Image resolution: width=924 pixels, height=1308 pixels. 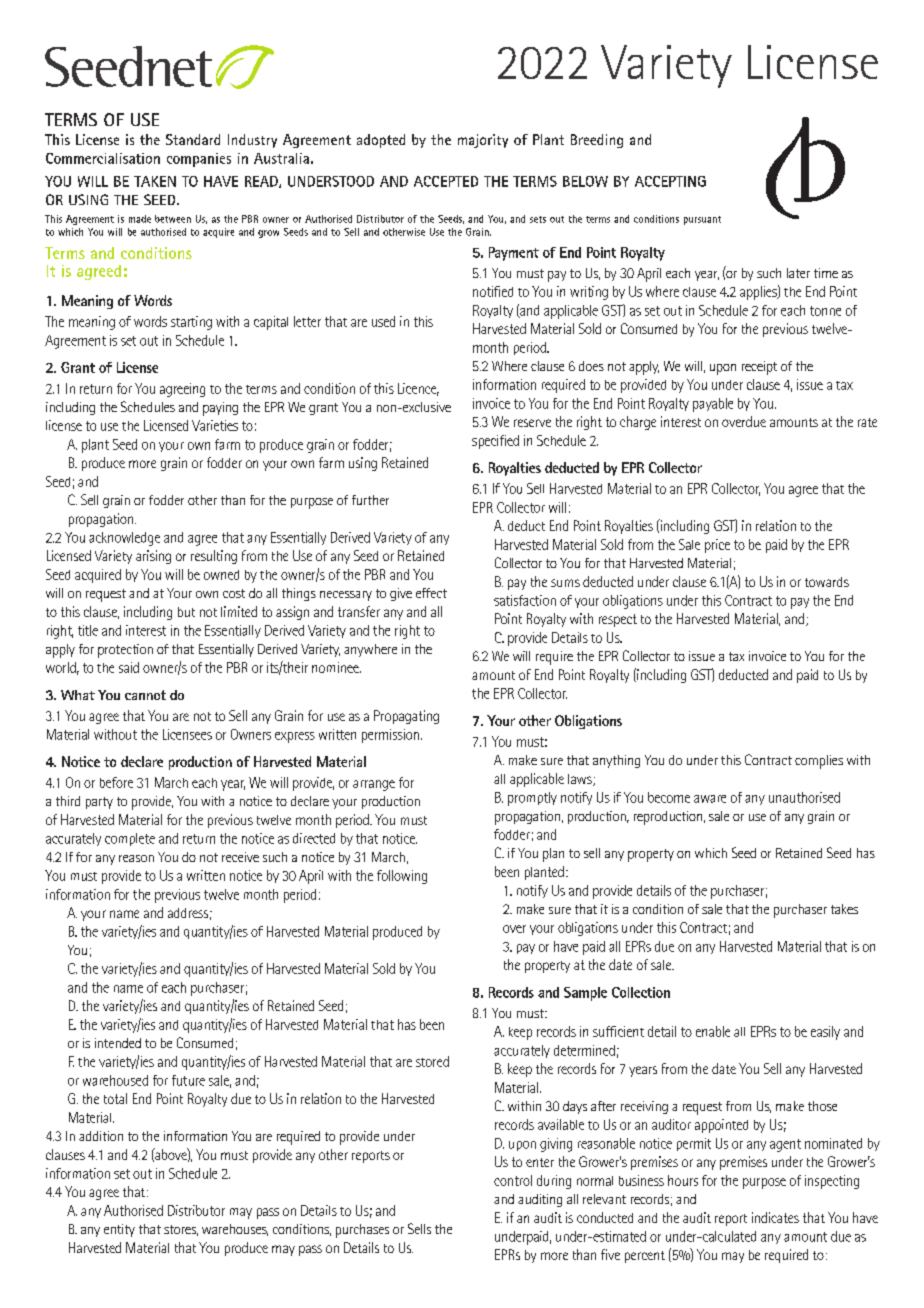 What do you see at coordinates (775, 1217) in the screenshot?
I see `indicates` at bounding box center [775, 1217].
